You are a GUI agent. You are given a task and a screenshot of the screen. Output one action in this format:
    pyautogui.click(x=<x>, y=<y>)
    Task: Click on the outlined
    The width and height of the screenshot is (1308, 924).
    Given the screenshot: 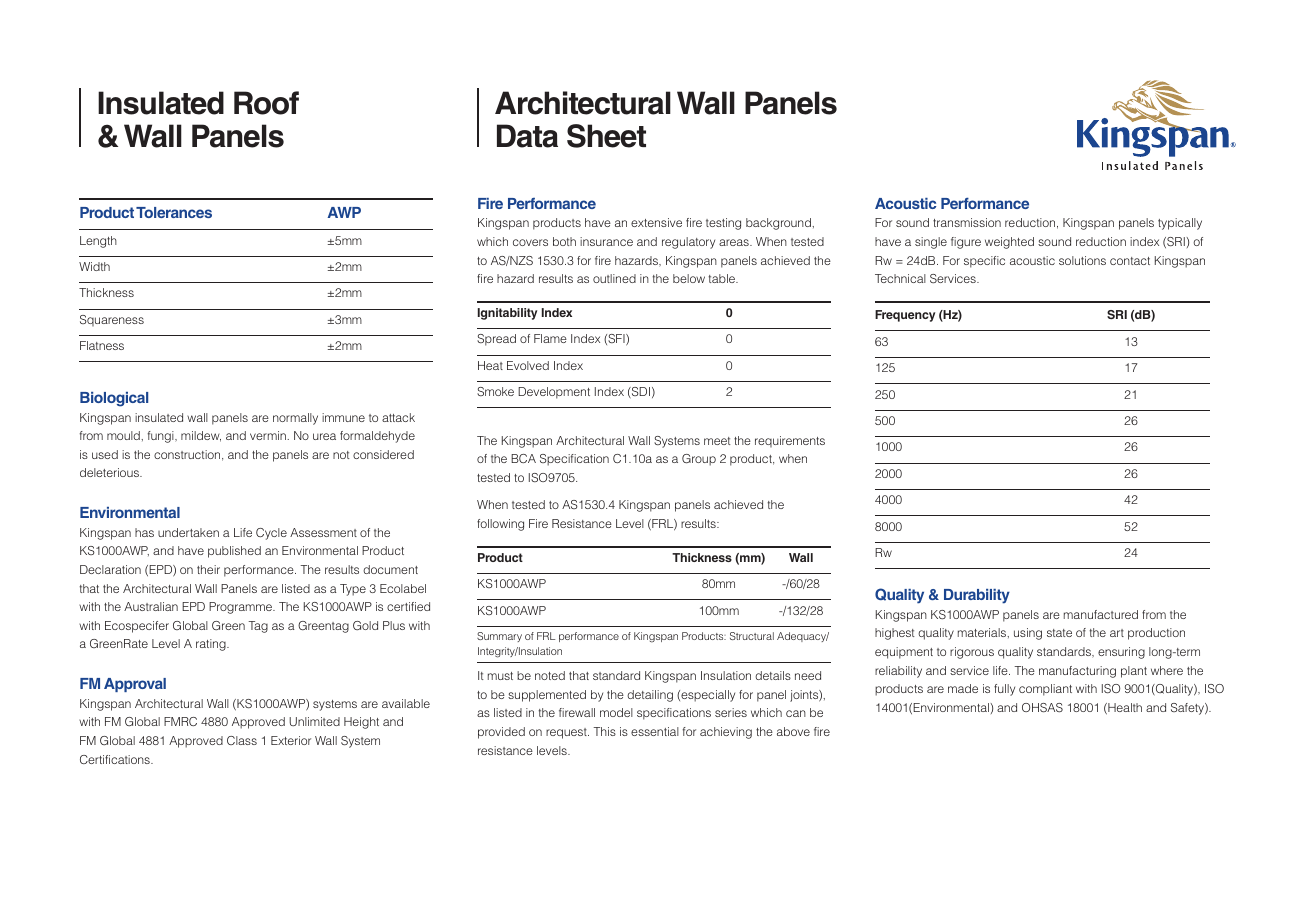 What is the action you would take?
    pyautogui.click(x=614, y=278)
